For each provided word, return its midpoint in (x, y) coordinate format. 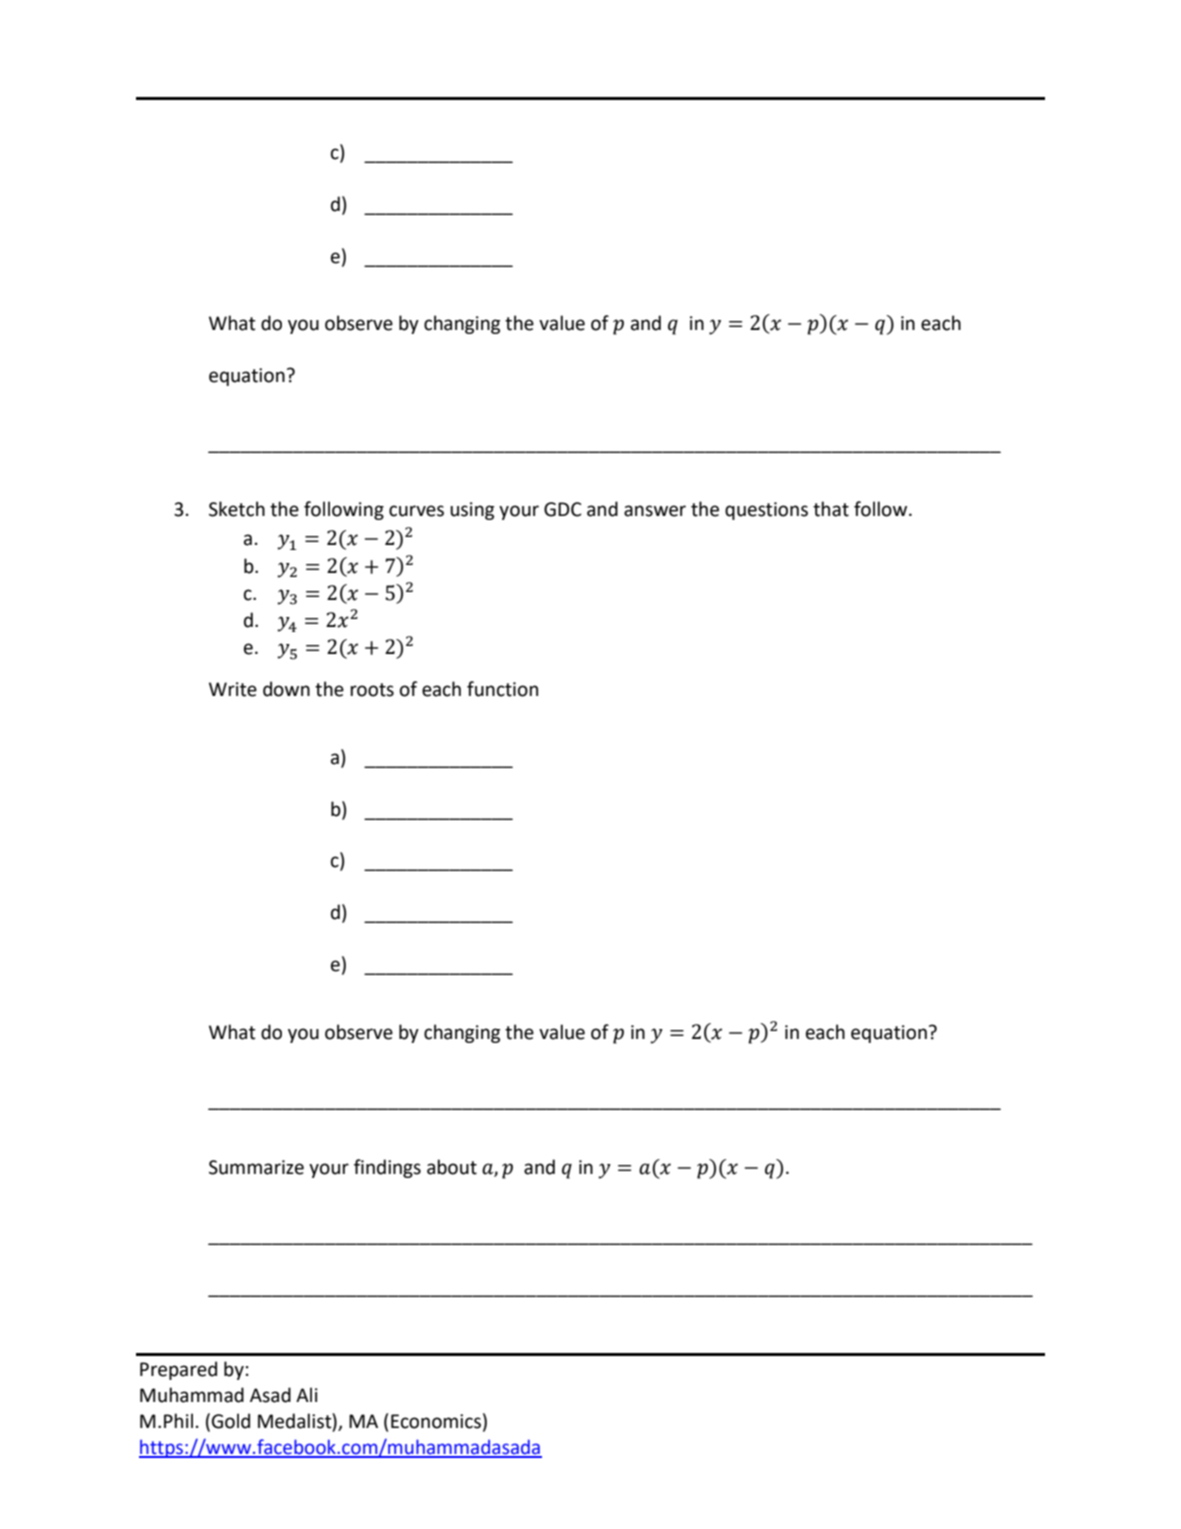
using (472, 511)
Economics (436, 1421)
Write (233, 689)
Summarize (256, 1167)
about (452, 1167)
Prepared (178, 1370)
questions (766, 511)
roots (372, 690)
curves (416, 511)
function (502, 689)
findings (387, 1168)
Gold (231, 1421)
